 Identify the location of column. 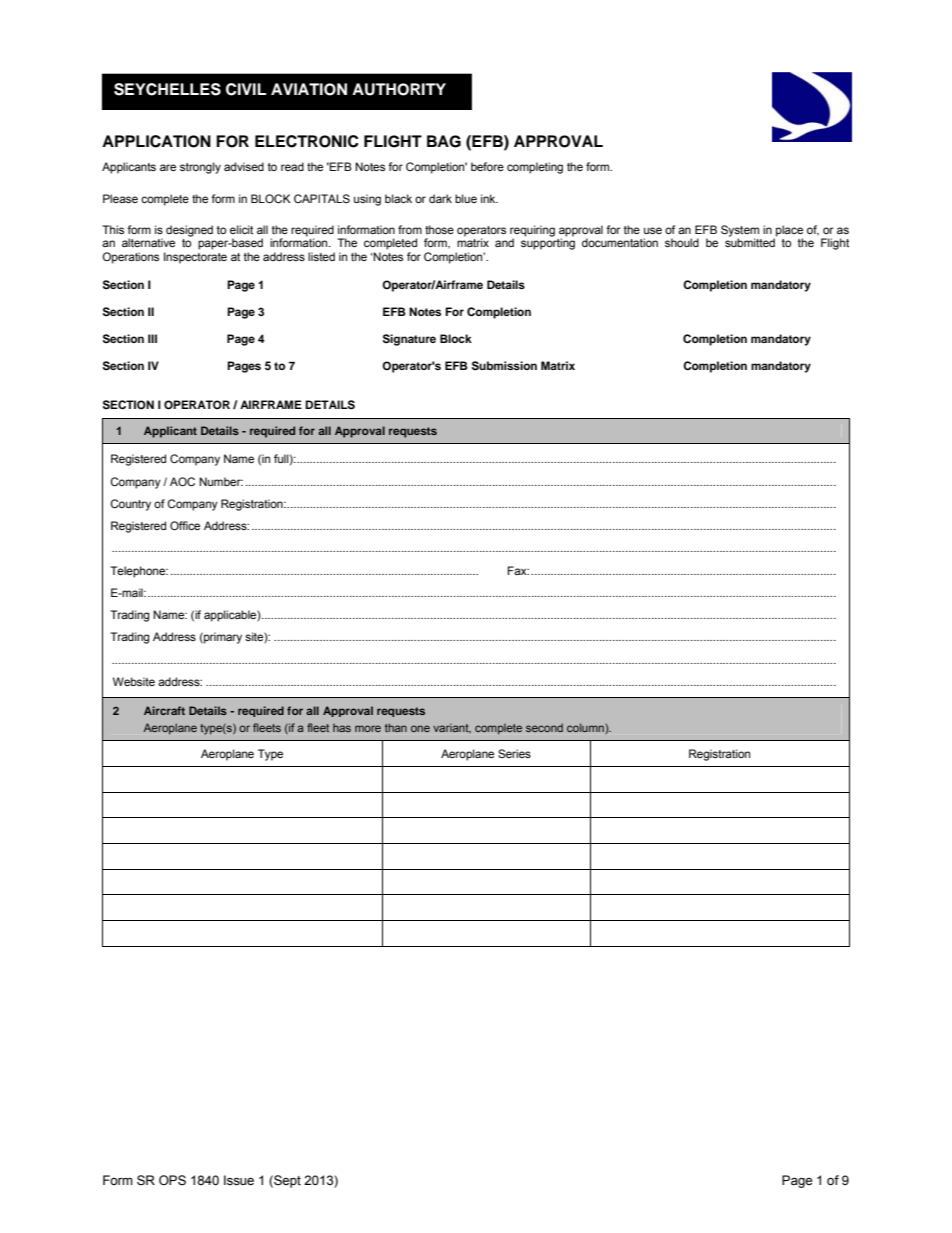
(585, 727).
